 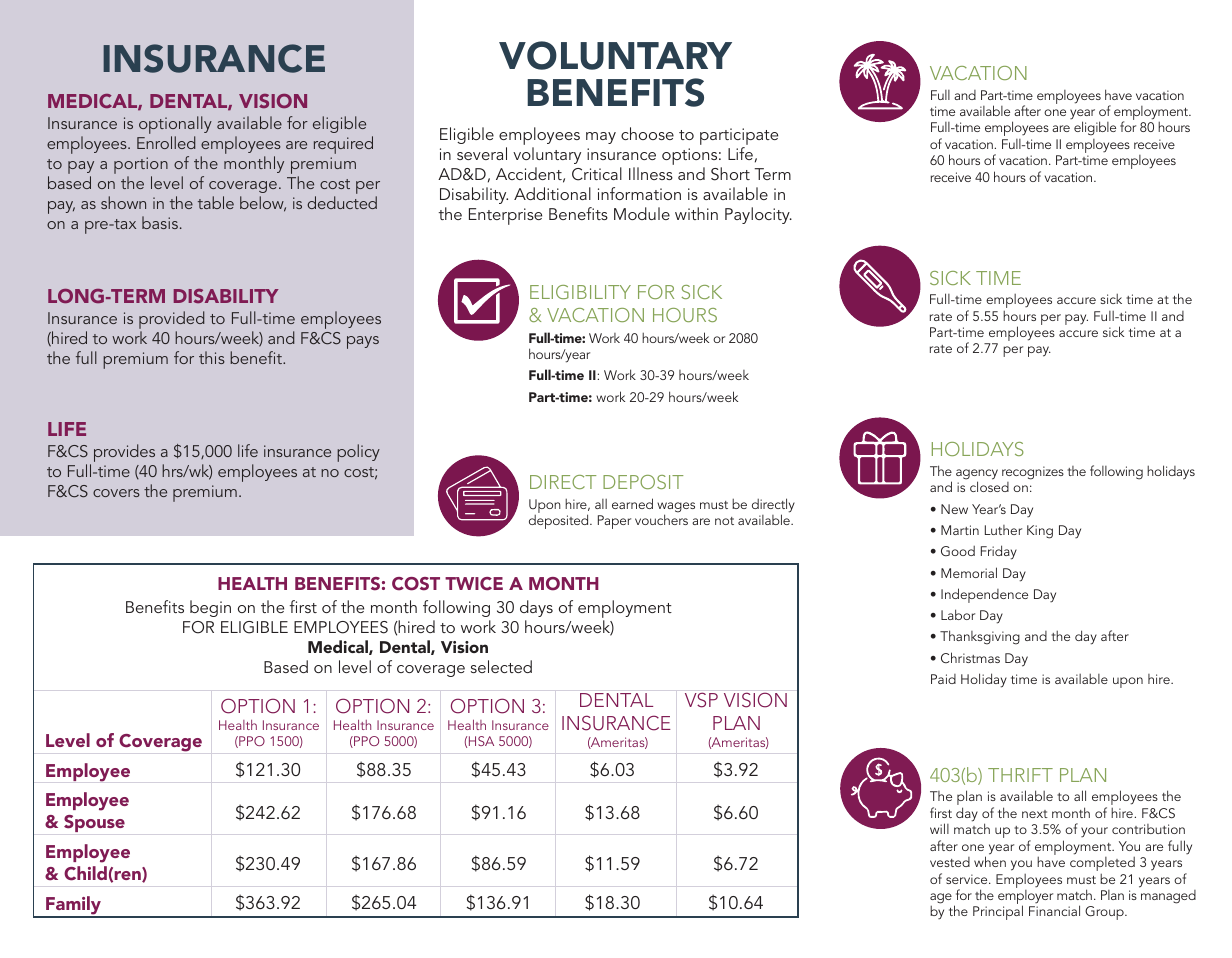 What do you see at coordinates (597, 174) in the screenshot?
I see `Critical` at bounding box center [597, 174].
